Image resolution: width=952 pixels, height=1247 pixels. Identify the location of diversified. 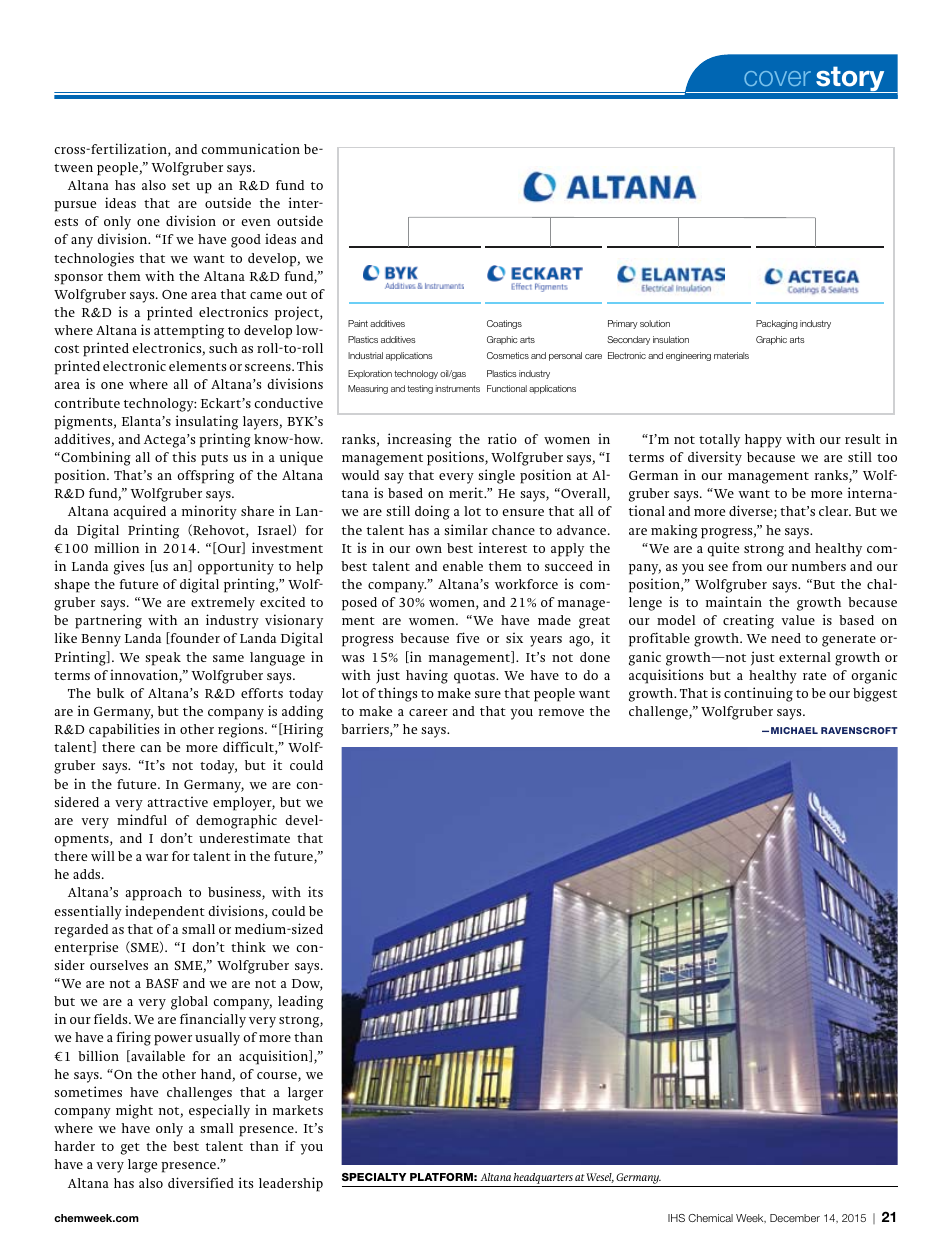
(201, 1182).
